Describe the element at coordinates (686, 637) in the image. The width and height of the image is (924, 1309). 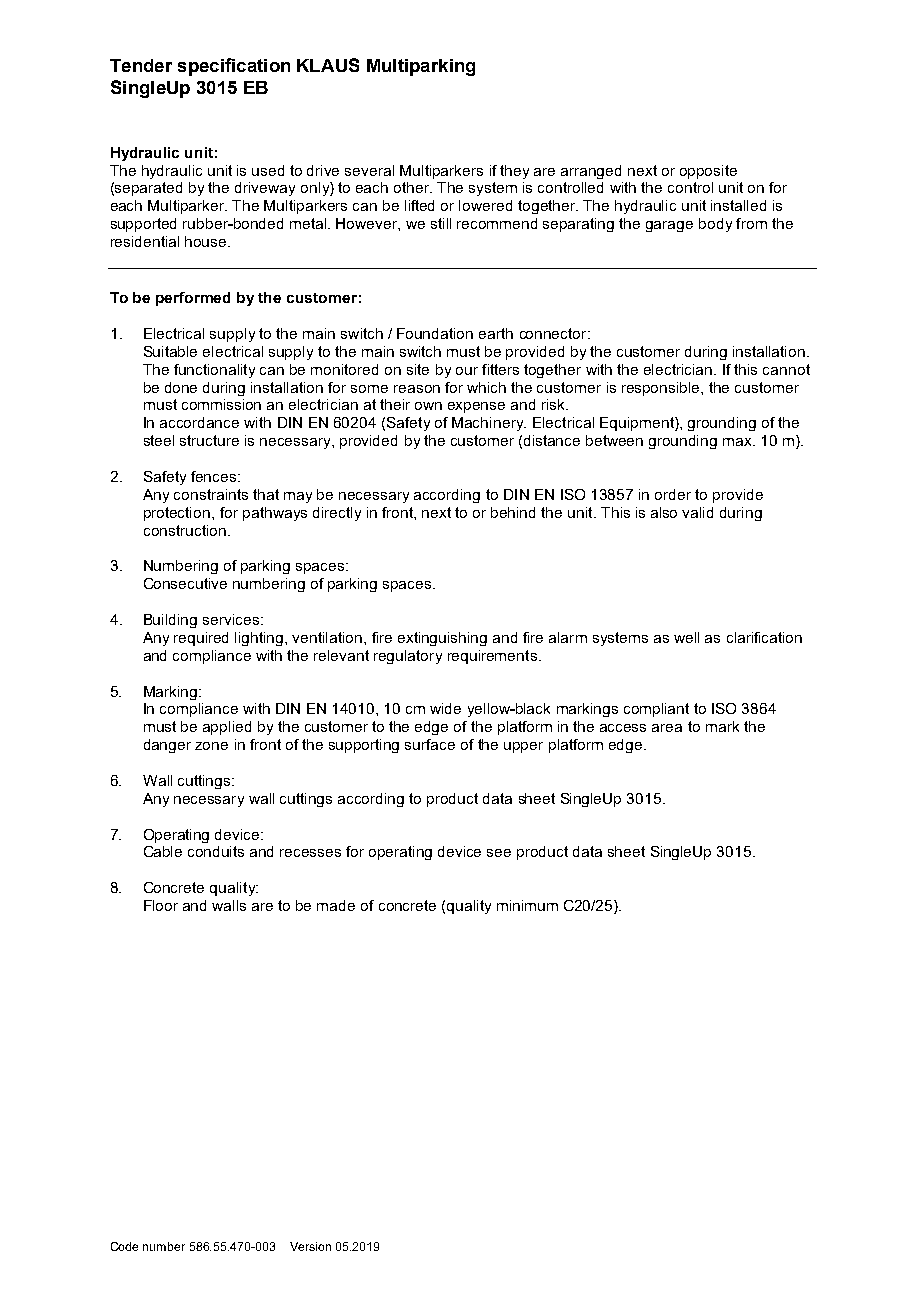
I see `well` at that location.
